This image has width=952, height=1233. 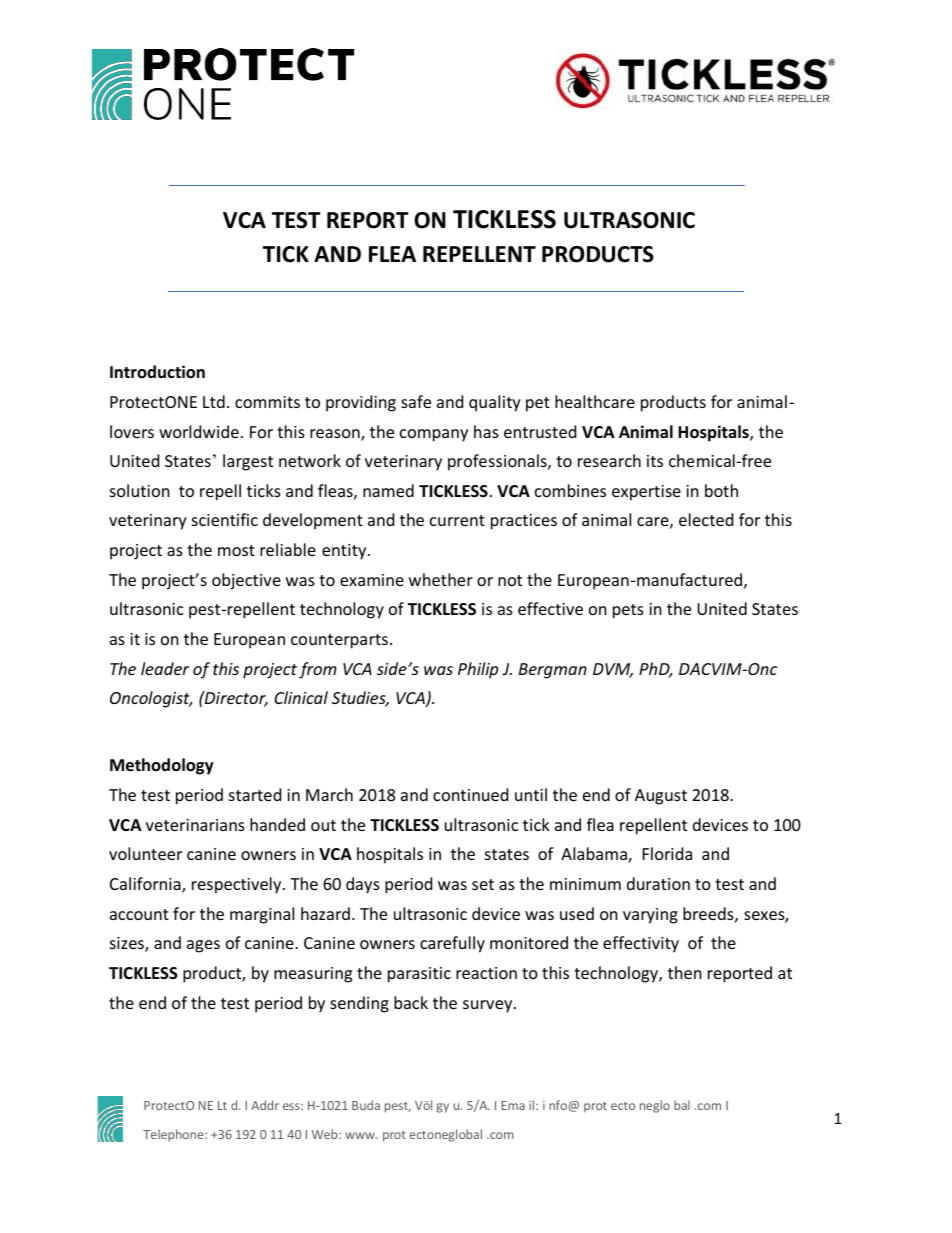 What do you see at coordinates (416, 401) in the image?
I see `safe` at bounding box center [416, 401].
